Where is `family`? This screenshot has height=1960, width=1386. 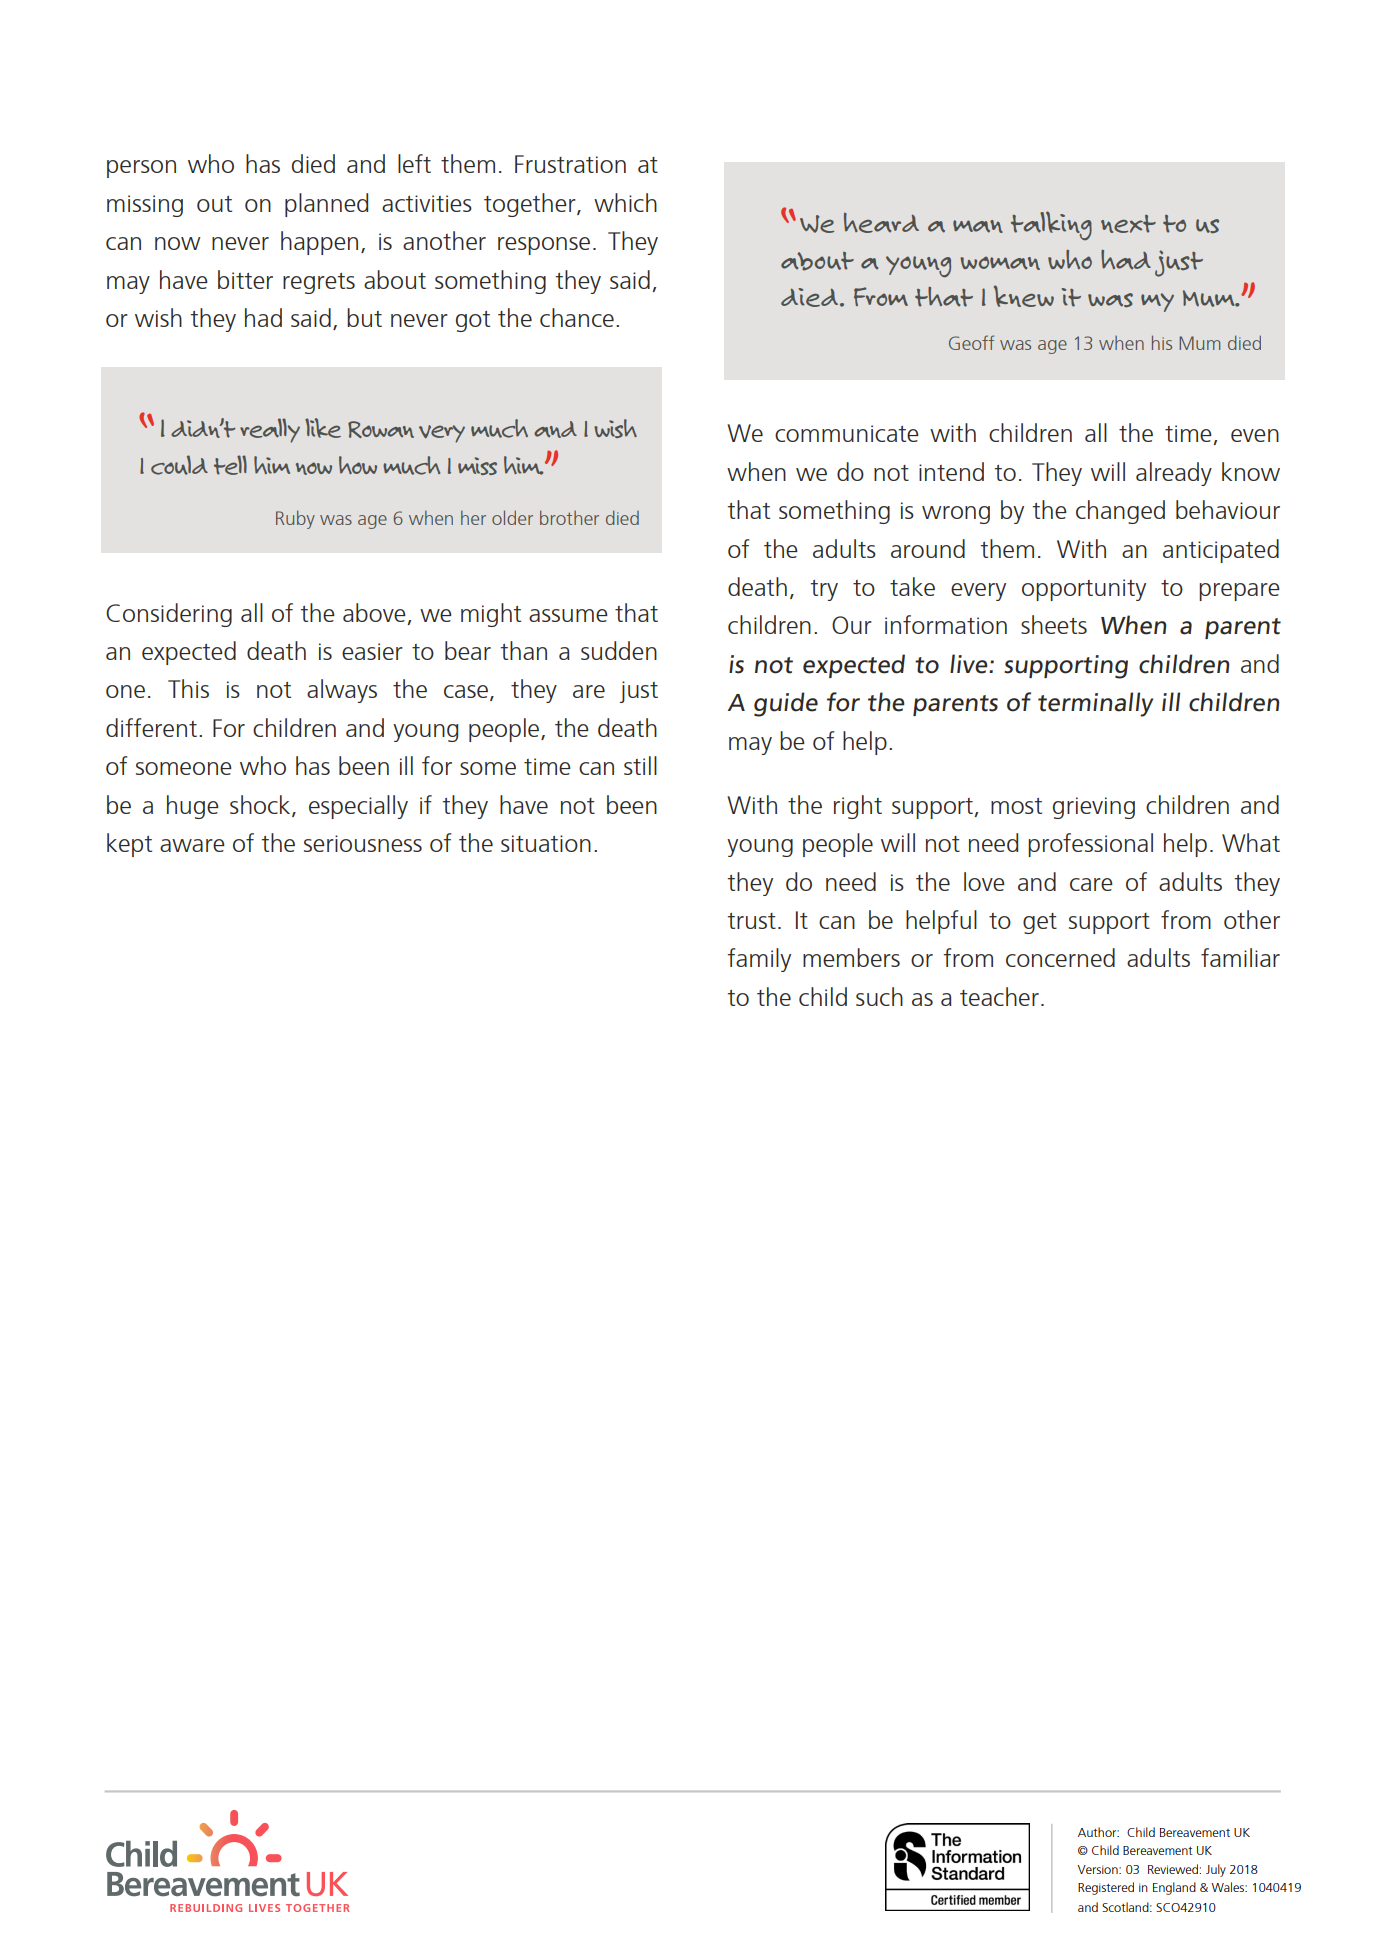 family is located at coordinates (759, 960).
